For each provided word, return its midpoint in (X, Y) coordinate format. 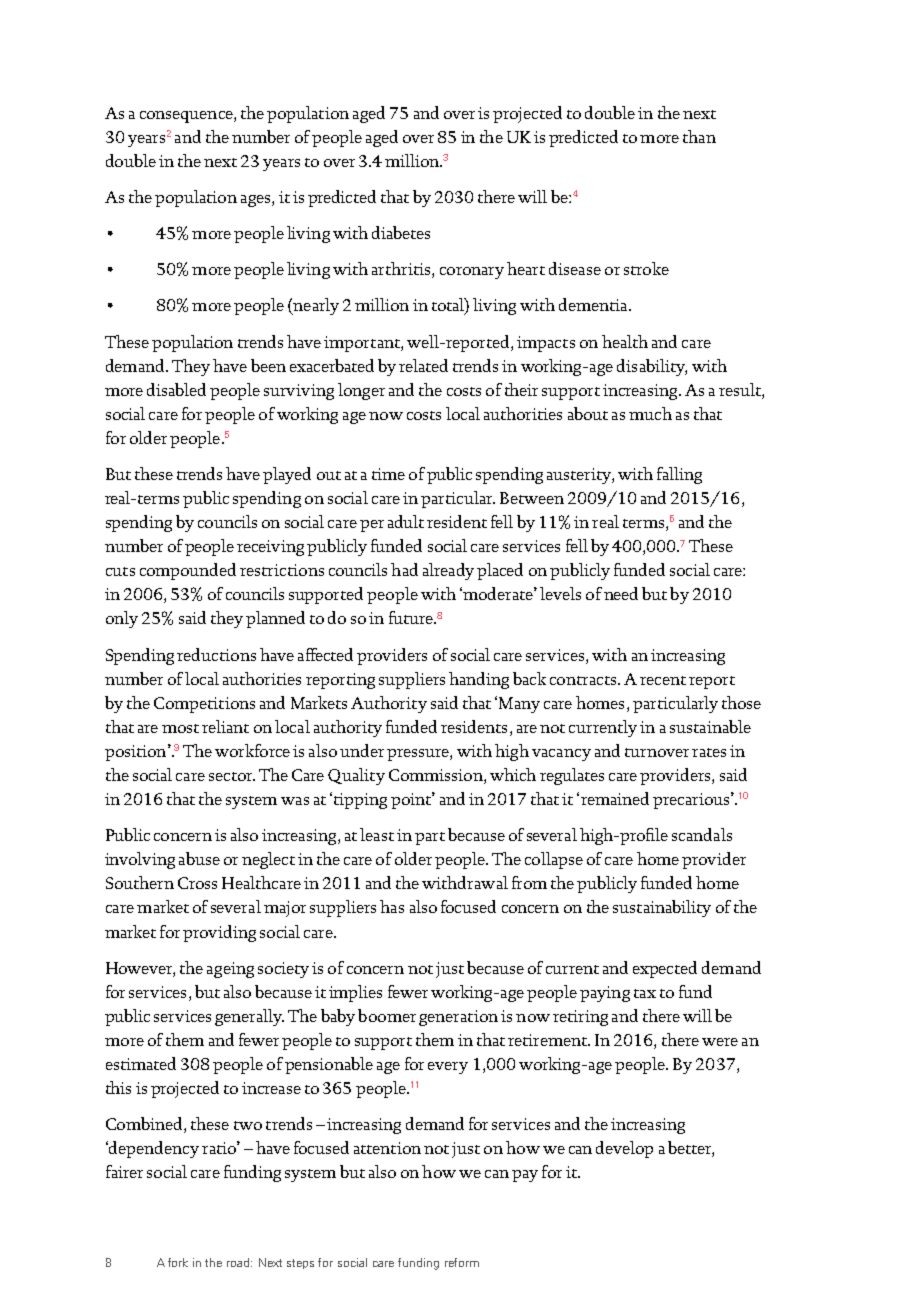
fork (178, 1262)
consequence (187, 117)
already (448, 571)
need (621, 593)
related (423, 365)
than (699, 136)
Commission (437, 776)
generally (249, 1017)
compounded (188, 571)
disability (652, 367)
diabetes (401, 232)
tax (645, 993)
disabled (176, 389)
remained (615, 798)
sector (232, 776)
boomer (387, 1015)
